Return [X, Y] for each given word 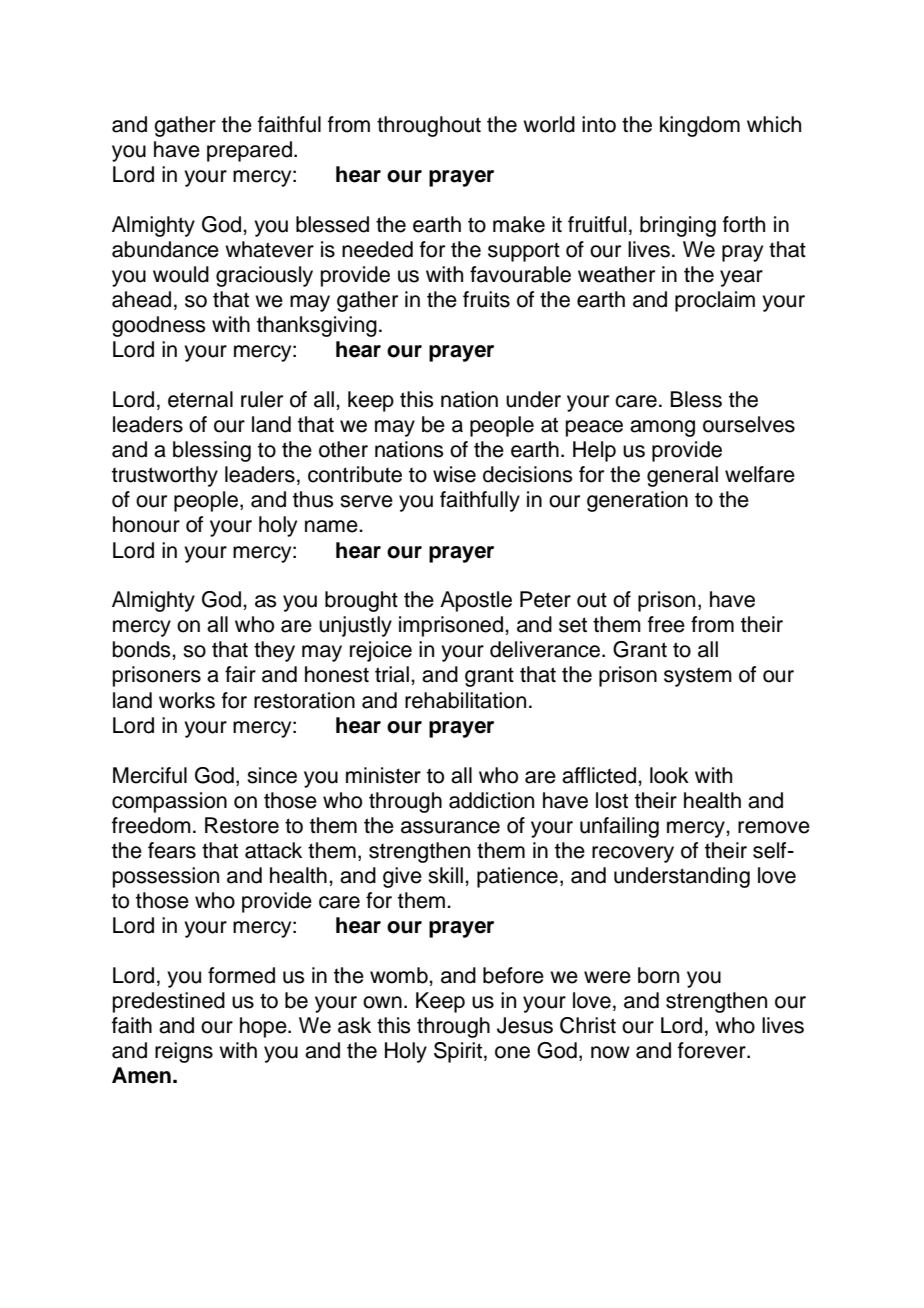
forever [713, 1050]
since [272, 775]
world [549, 124]
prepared [249, 151]
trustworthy [165, 476]
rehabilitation [465, 700]
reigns [184, 1052]
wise [454, 474]
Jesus [525, 1025]
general [682, 476]
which [774, 124]
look [669, 775]
